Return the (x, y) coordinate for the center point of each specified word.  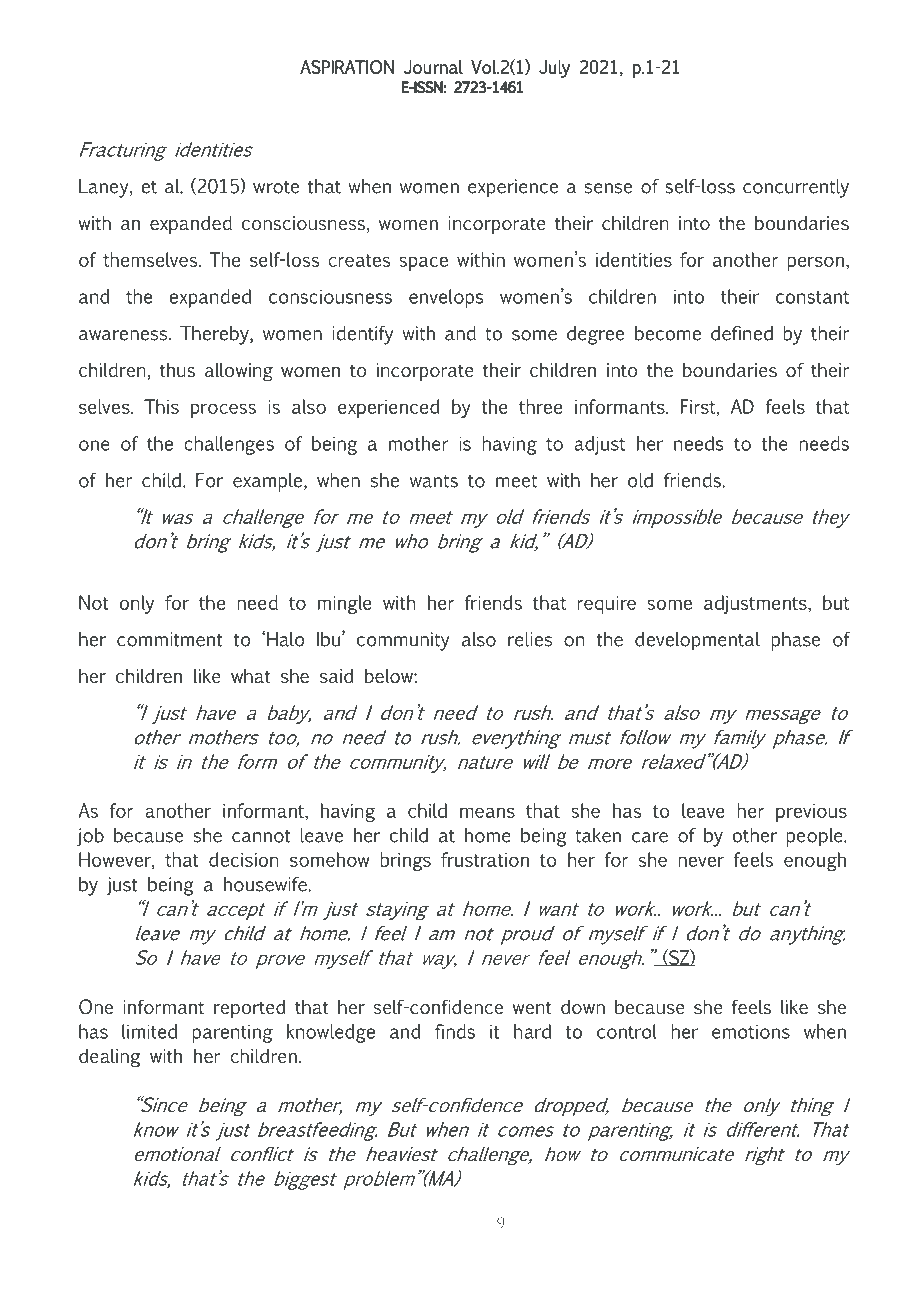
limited (149, 1031)
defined (742, 333)
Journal (433, 67)
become (668, 333)
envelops (446, 298)
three (540, 406)
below (390, 675)
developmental (697, 641)
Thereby (215, 335)
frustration (485, 859)
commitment (170, 639)
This (161, 406)
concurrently (796, 188)
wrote (276, 187)
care (650, 837)
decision (244, 859)
